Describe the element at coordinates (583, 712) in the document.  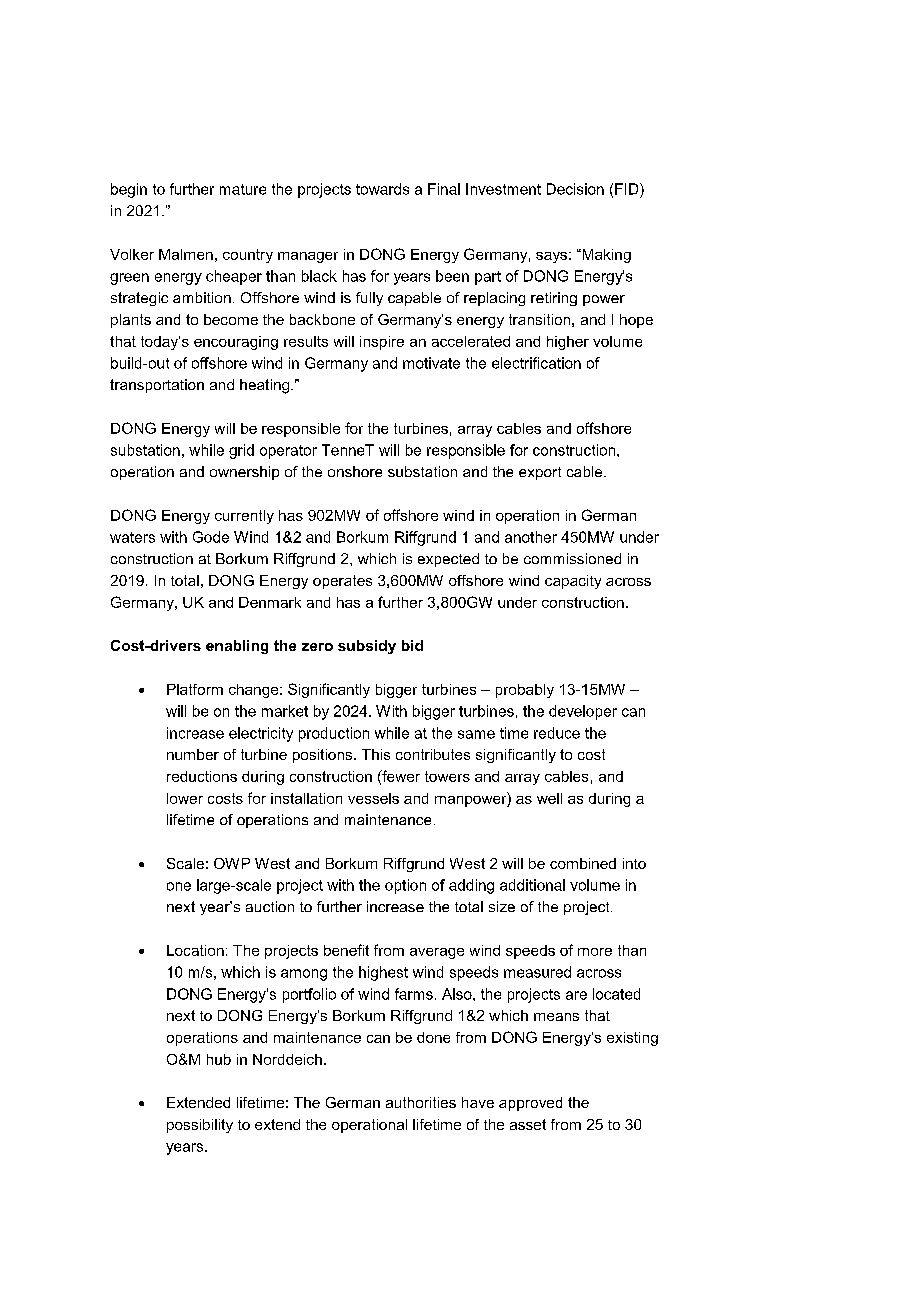
I see `developer` at that location.
